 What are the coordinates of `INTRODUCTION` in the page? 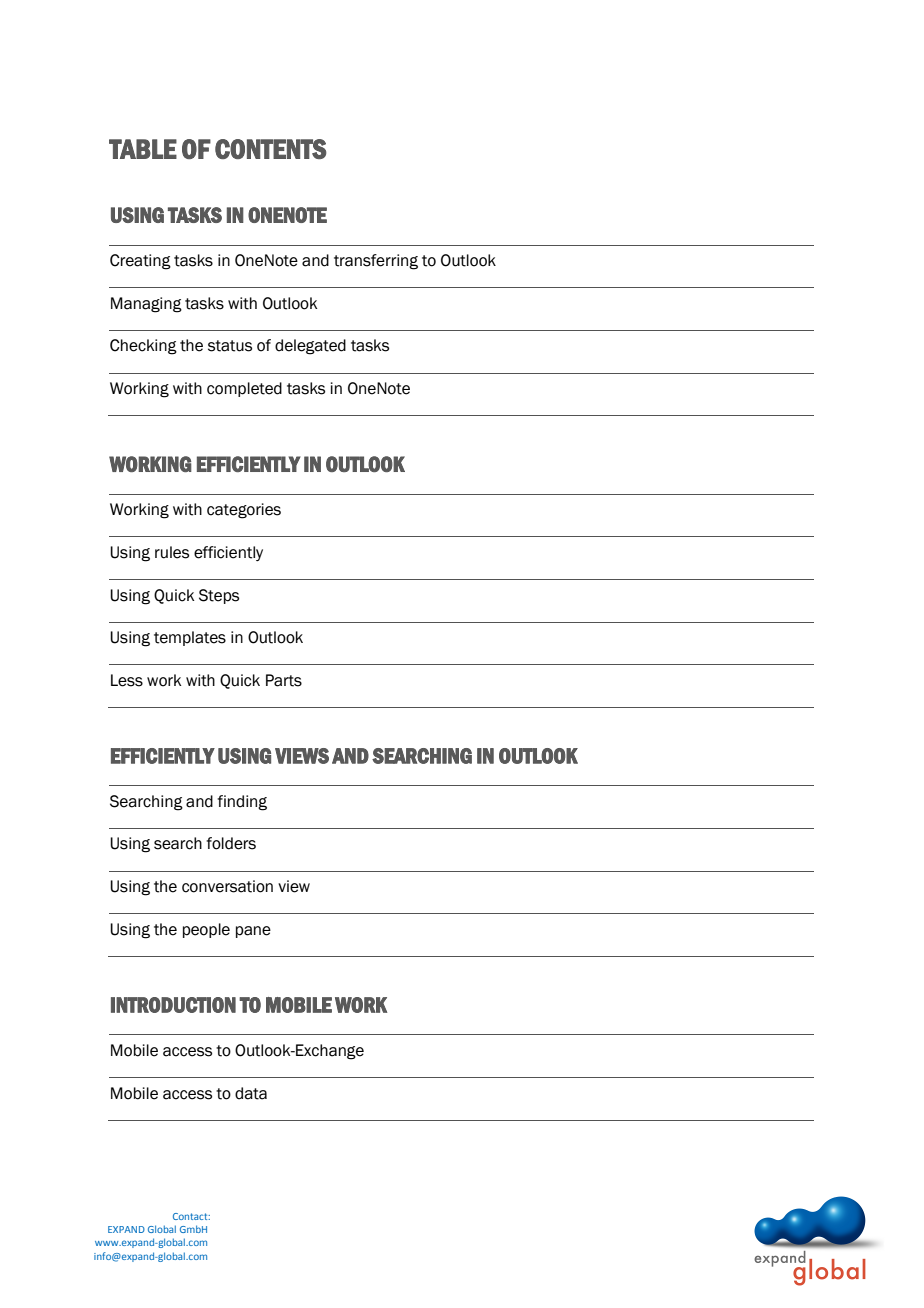 It's located at (173, 1005).
